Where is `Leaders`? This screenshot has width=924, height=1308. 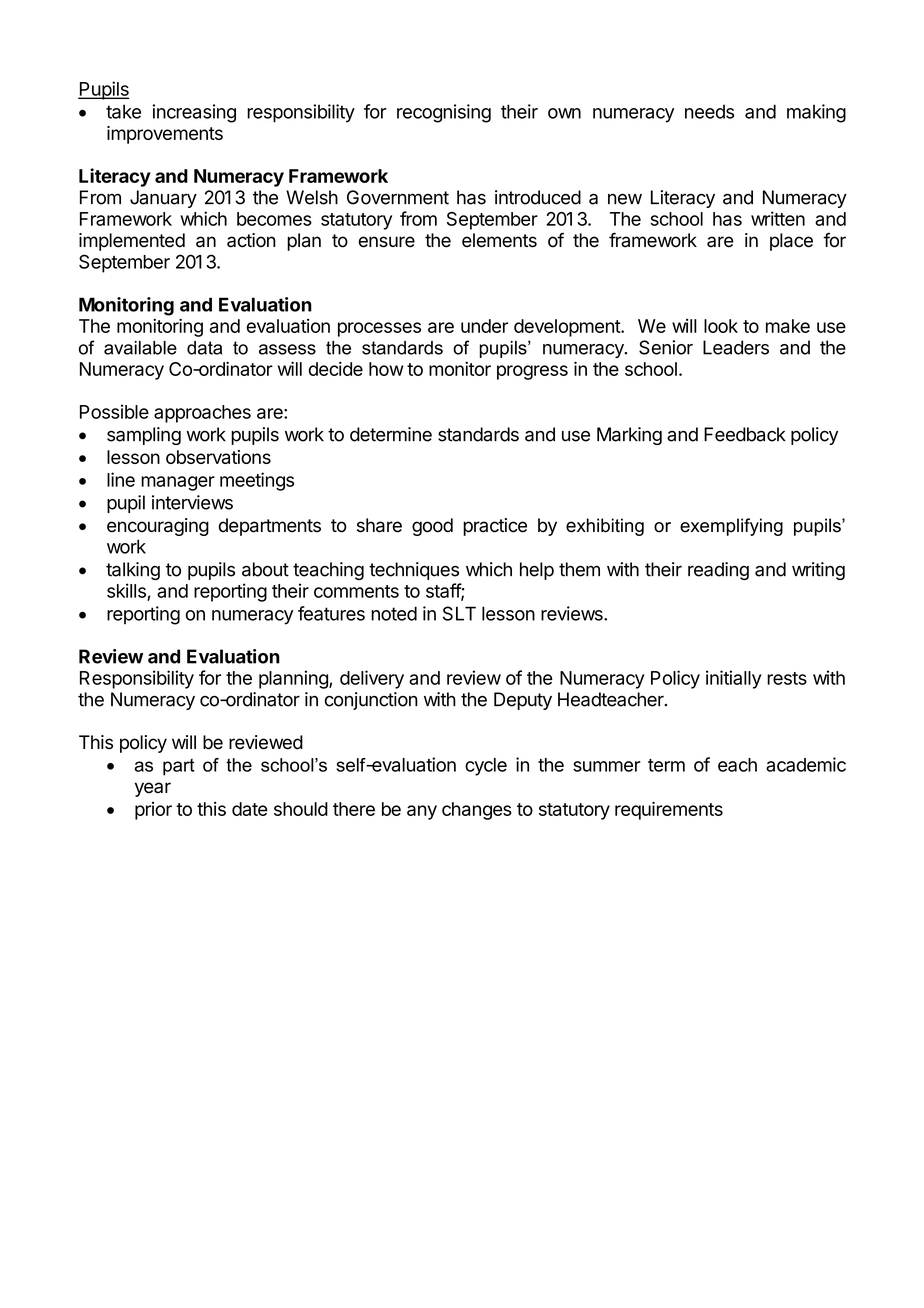 Leaders is located at coordinates (736, 347).
